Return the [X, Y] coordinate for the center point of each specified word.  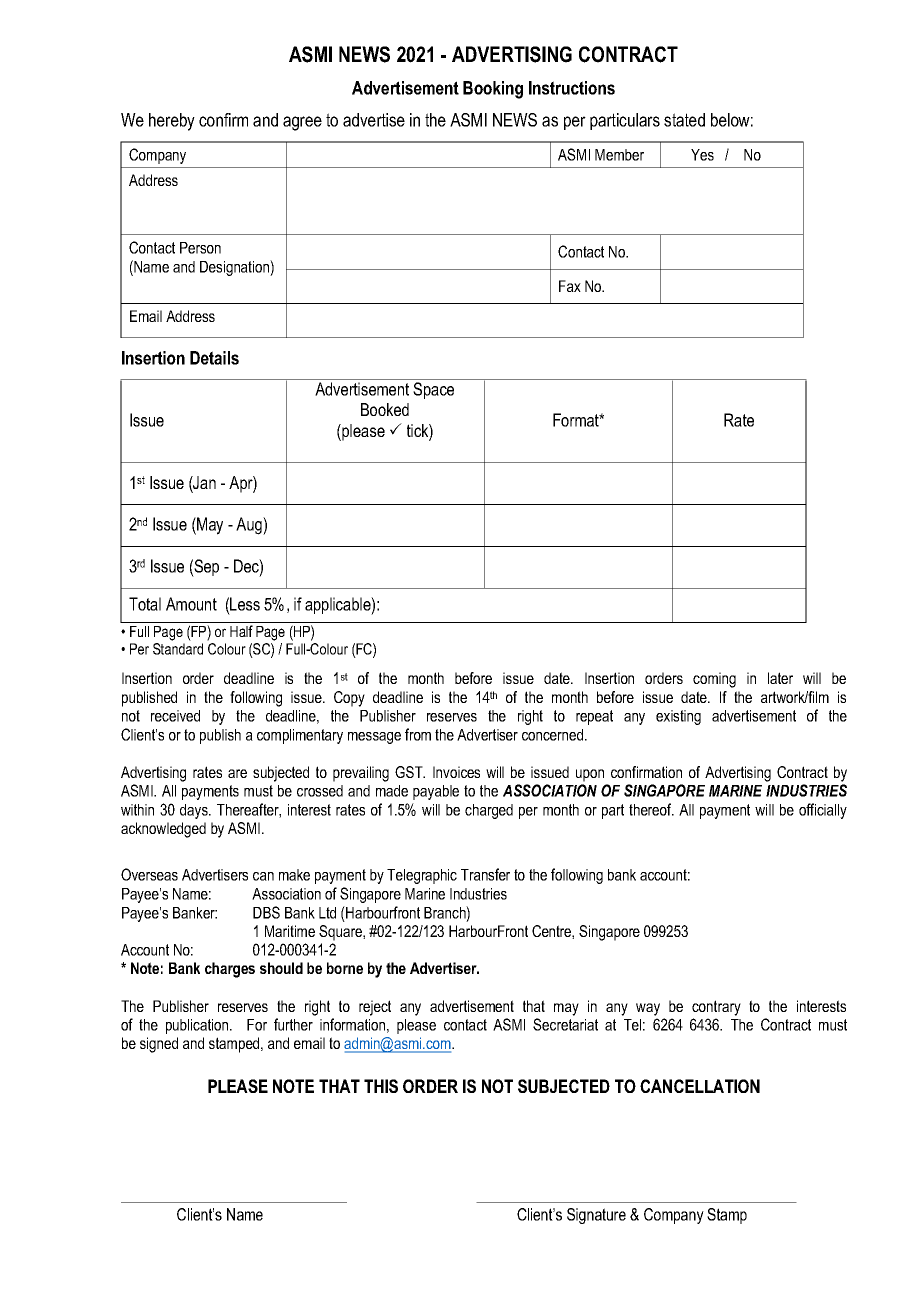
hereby [172, 122]
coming [714, 680]
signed [159, 1045]
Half [241, 631]
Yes [702, 155]
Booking [493, 90]
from [418, 734]
